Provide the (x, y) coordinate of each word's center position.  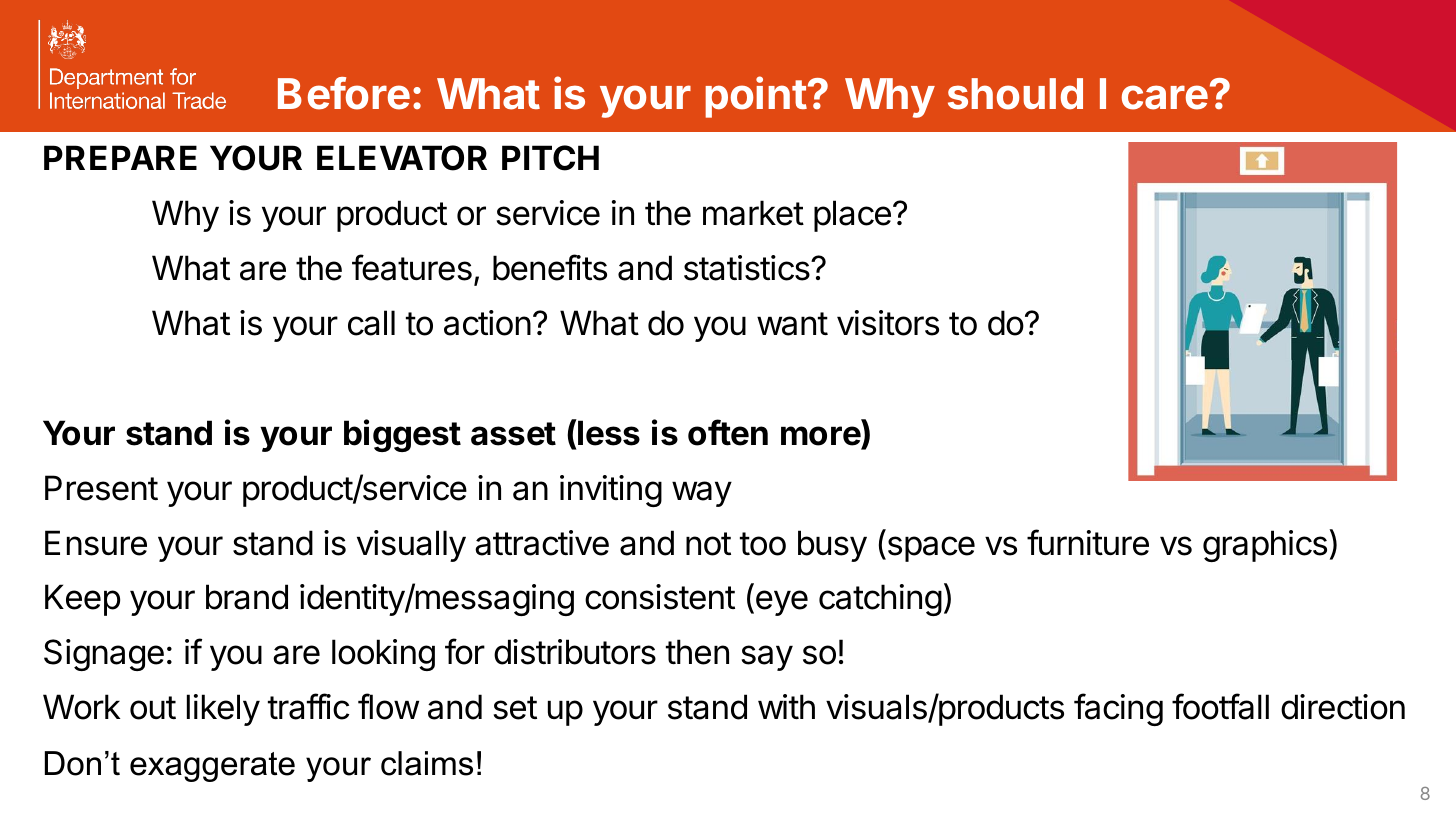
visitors (888, 323)
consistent (660, 597)
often (728, 432)
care (1165, 97)
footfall (1220, 706)
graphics (1265, 546)
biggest (402, 435)
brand (247, 597)
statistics (748, 268)
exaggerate (212, 767)
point (756, 97)
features (412, 267)
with (786, 706)
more (821, 436)
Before (344, 93)
